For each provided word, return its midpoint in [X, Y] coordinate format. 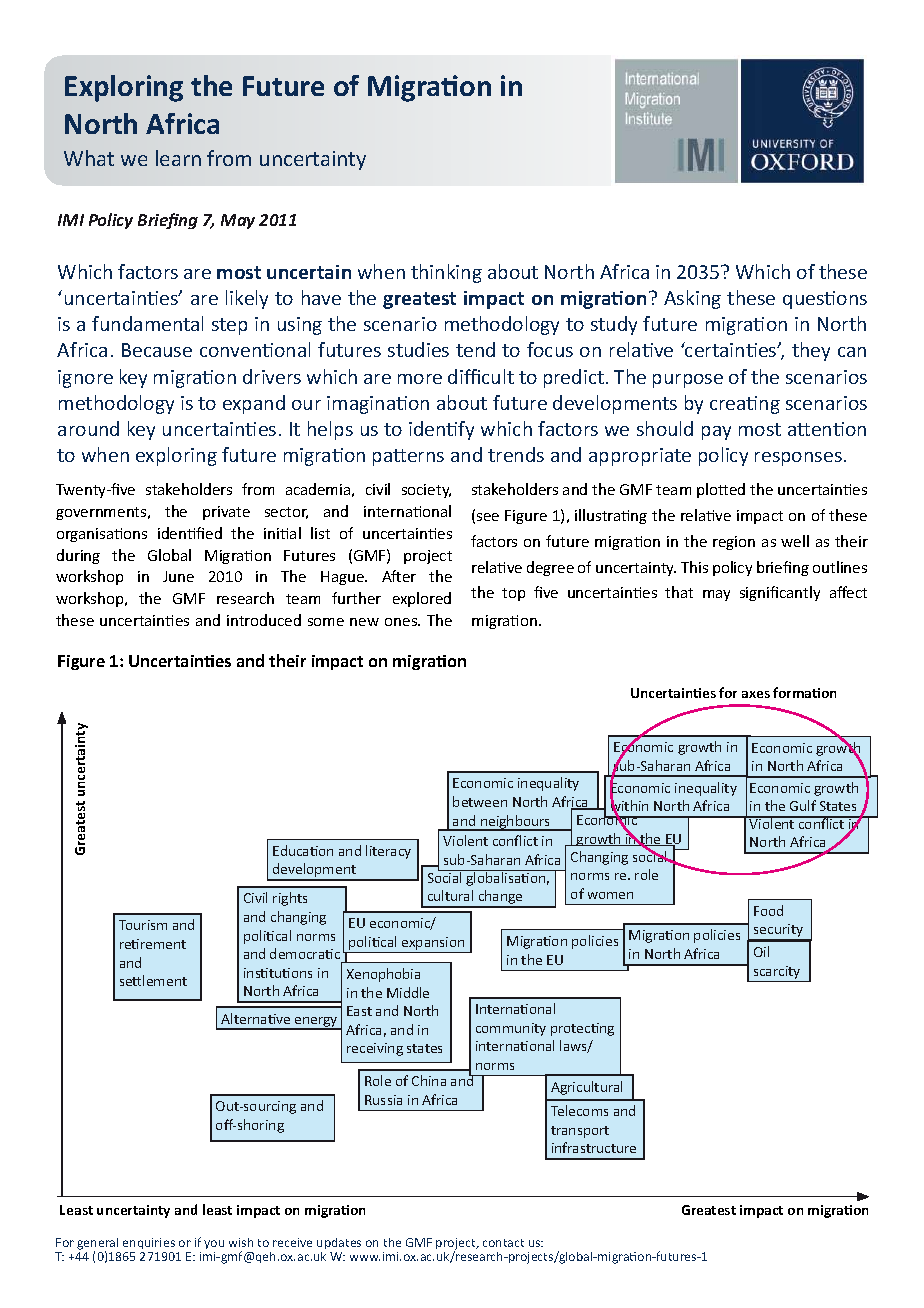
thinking [446, 273]
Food [768, 910]
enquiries [149, 1243]
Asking [692, 299]
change [500, 898]
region [734, 543]
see [488, 517]
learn [178, 158]
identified [190, 533]
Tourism [143, 925]
